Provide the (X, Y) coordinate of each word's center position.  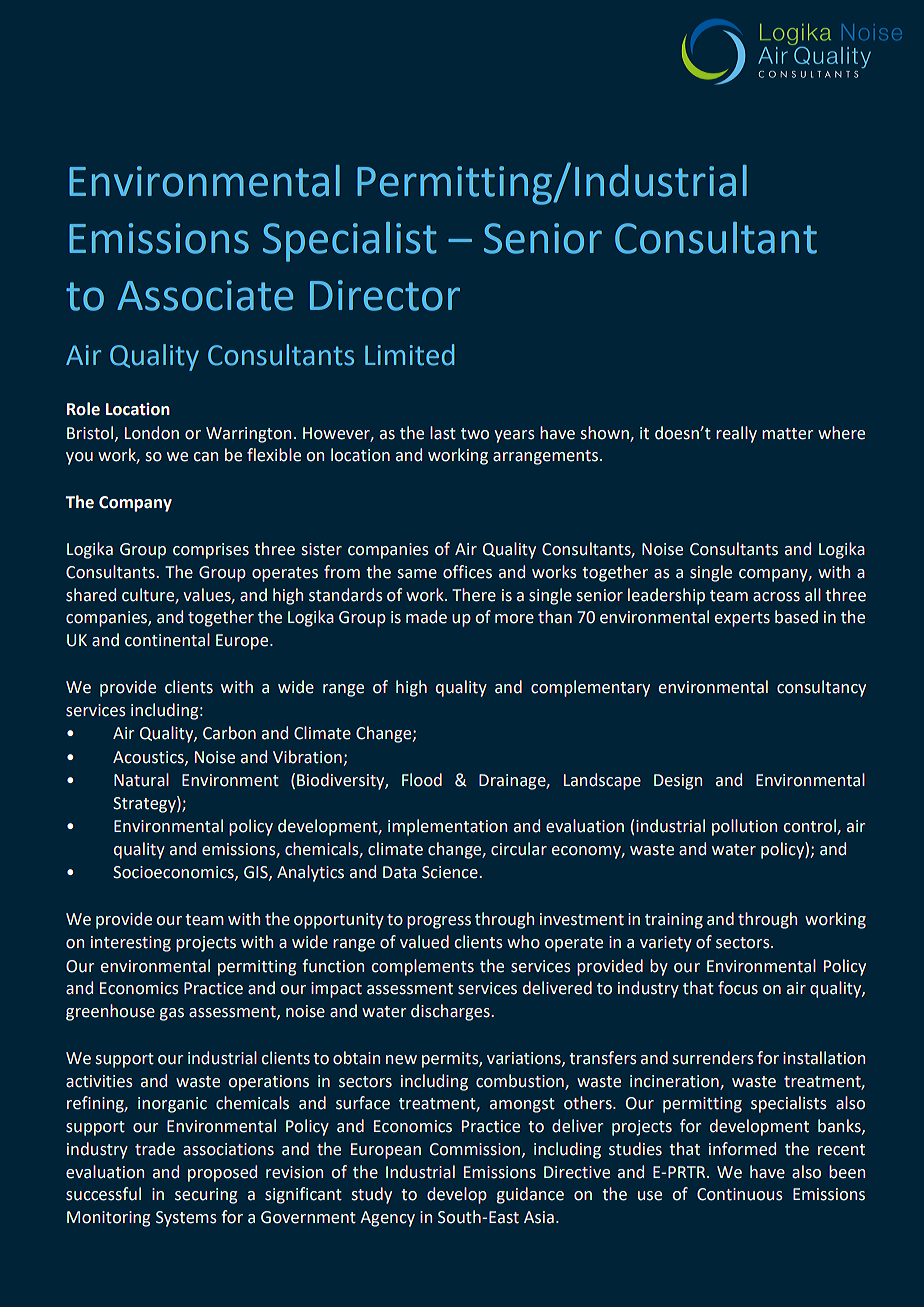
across (776, 597)
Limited (409, 355)
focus (738, 988)
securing (206, 1196)
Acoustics (149, 758)
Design (678, 782)
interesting (131, 944)
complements (422, 967)
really (736, 434)
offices (467, 572)
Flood (422, 780)
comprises (211, 551)
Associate (205, 295)
